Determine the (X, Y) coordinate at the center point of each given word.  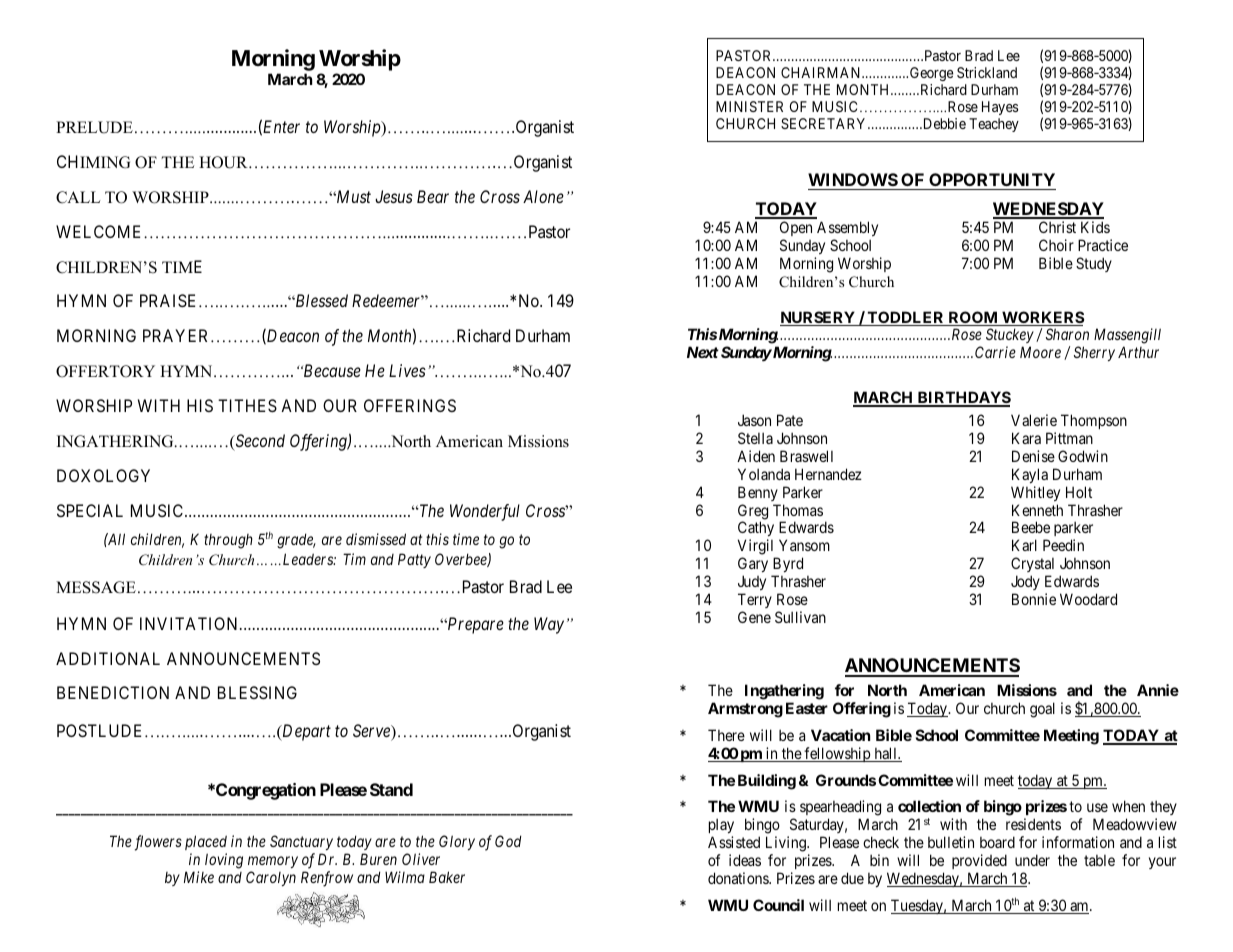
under (1032, 860)
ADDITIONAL (108, 658)
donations (739, 878)
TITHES (247, 405)
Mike (199, 877)
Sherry (1094, 353)
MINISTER (749, 106)
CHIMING (93, 162)
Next (703, 352)
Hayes (1000, 108)
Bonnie (1034, 599)
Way (549, 625)
